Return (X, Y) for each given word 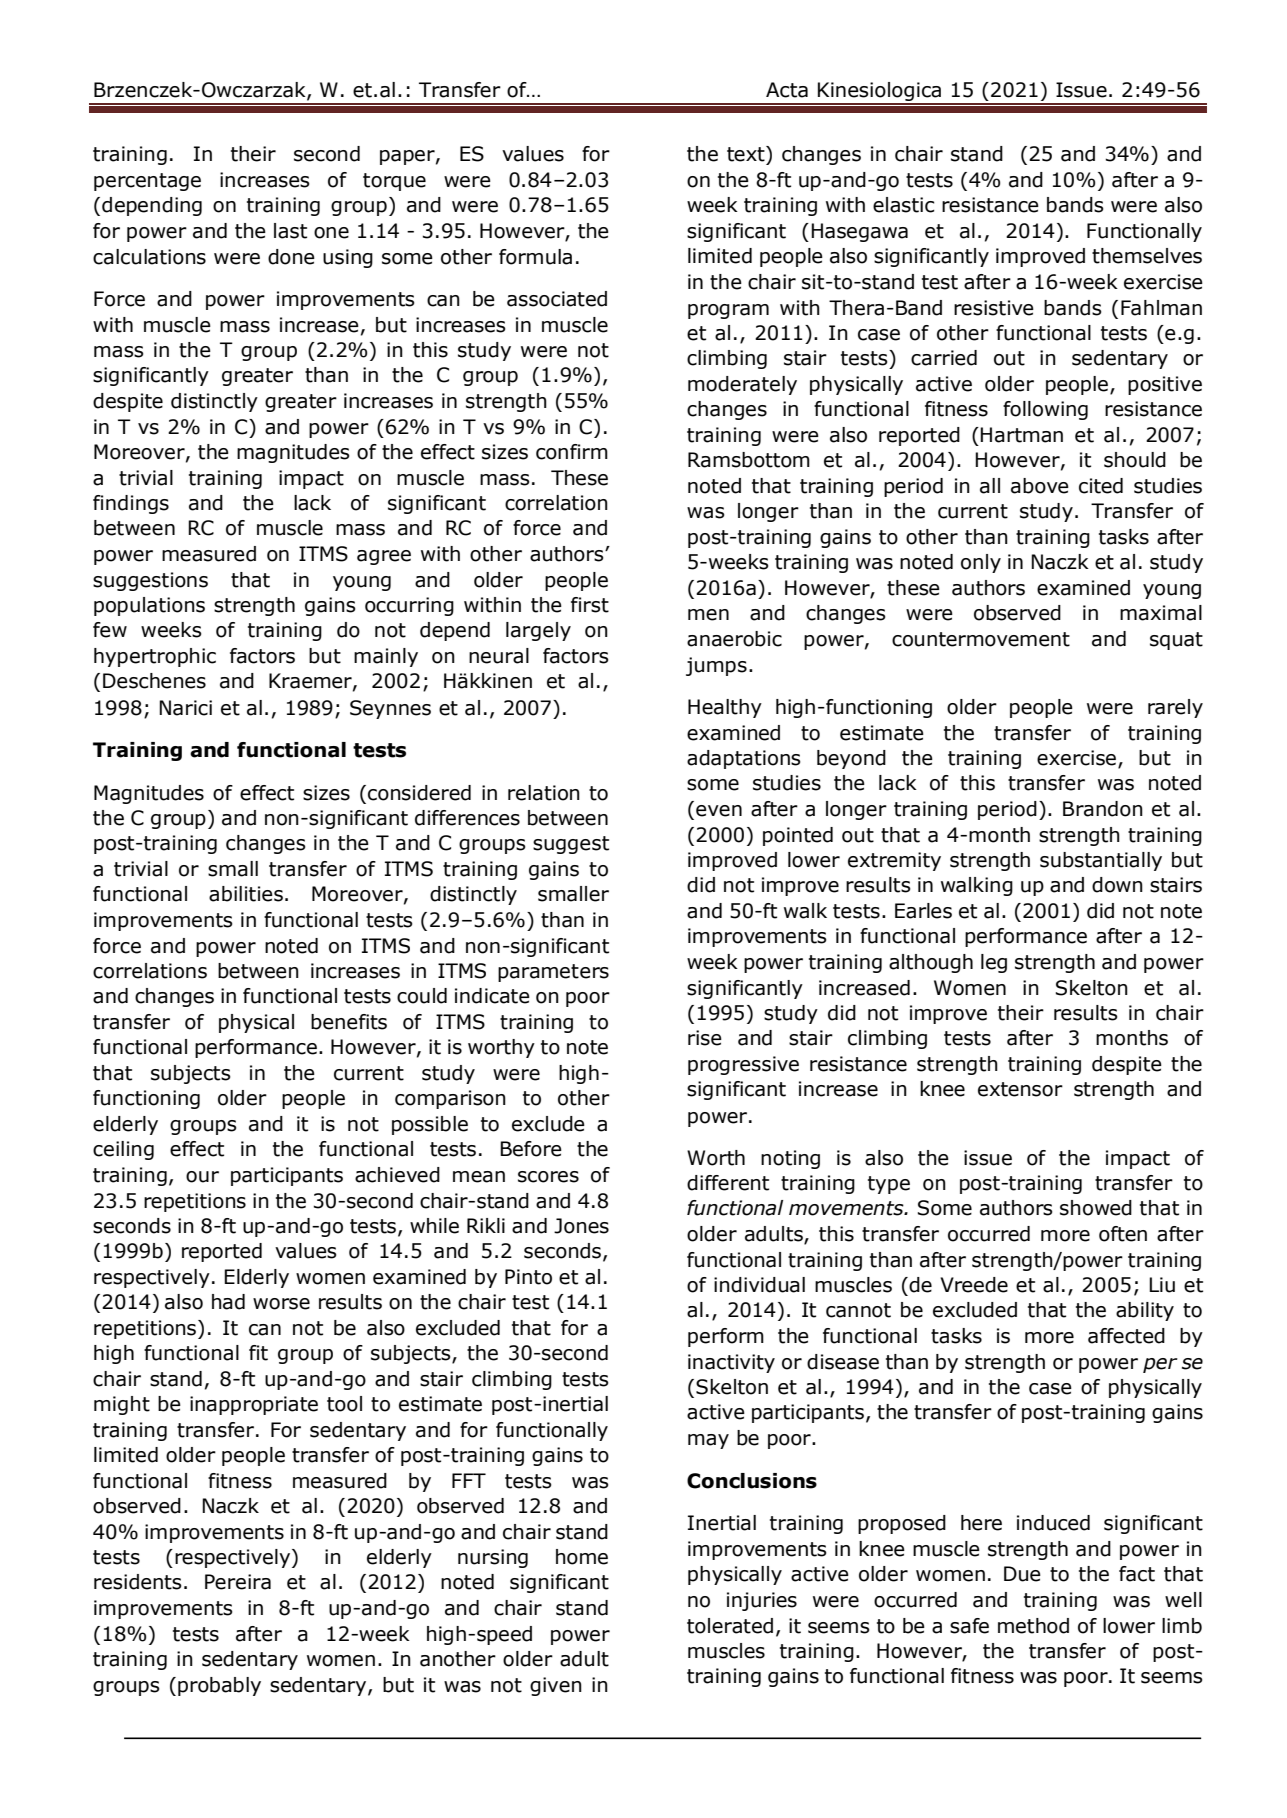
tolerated (730, 1626)
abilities (246, 894)
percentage (147, 182)
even (719, 811)
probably (219, 1686)
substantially (1101, 861)
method (1033, 1626)
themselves (1147, 256)
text (747, 154)
